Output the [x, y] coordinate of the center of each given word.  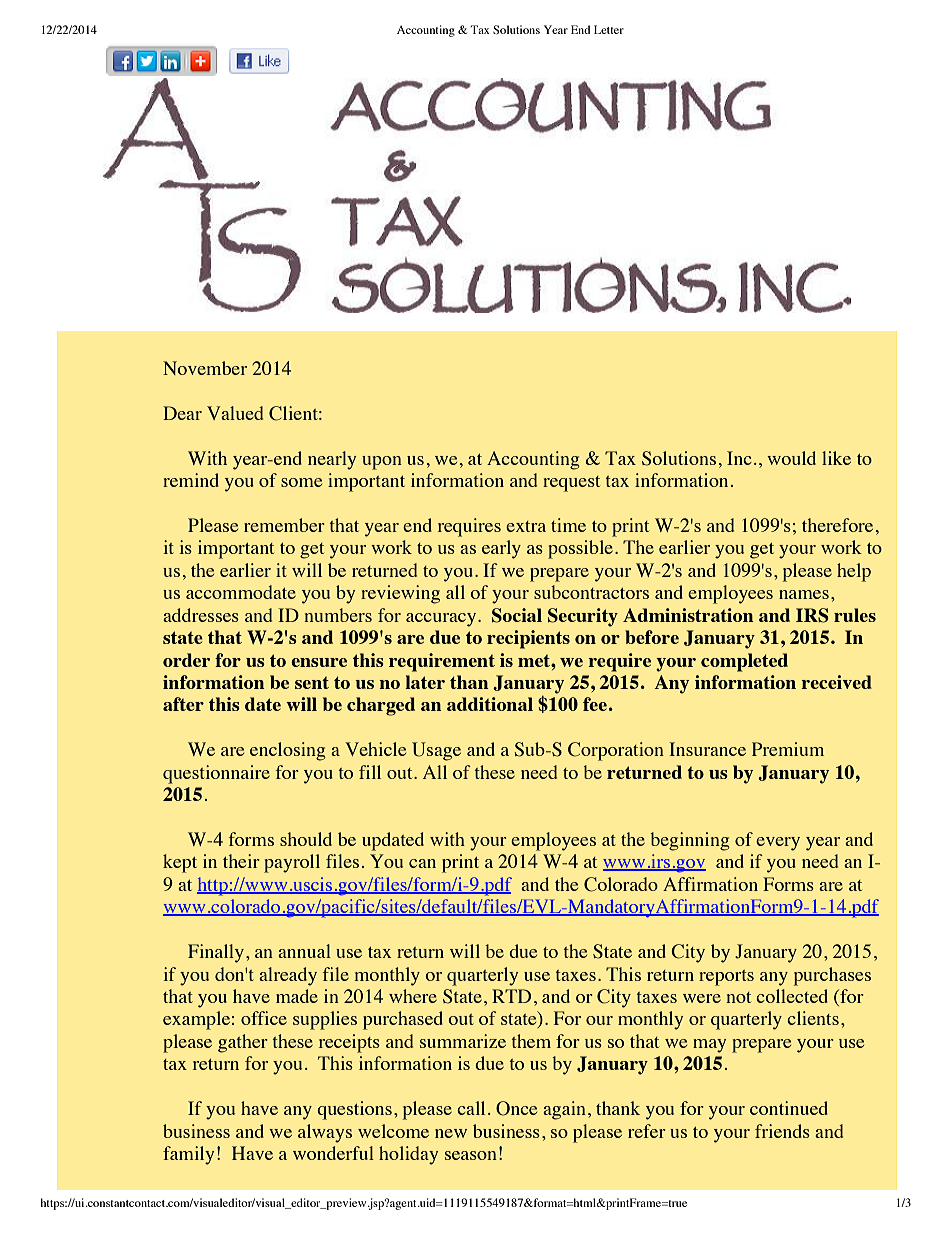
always [325, 1133]
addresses [201, 615]
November [205, 368]
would [791, 458]
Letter [609, 29]
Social [517, 615]
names [804, 594]
